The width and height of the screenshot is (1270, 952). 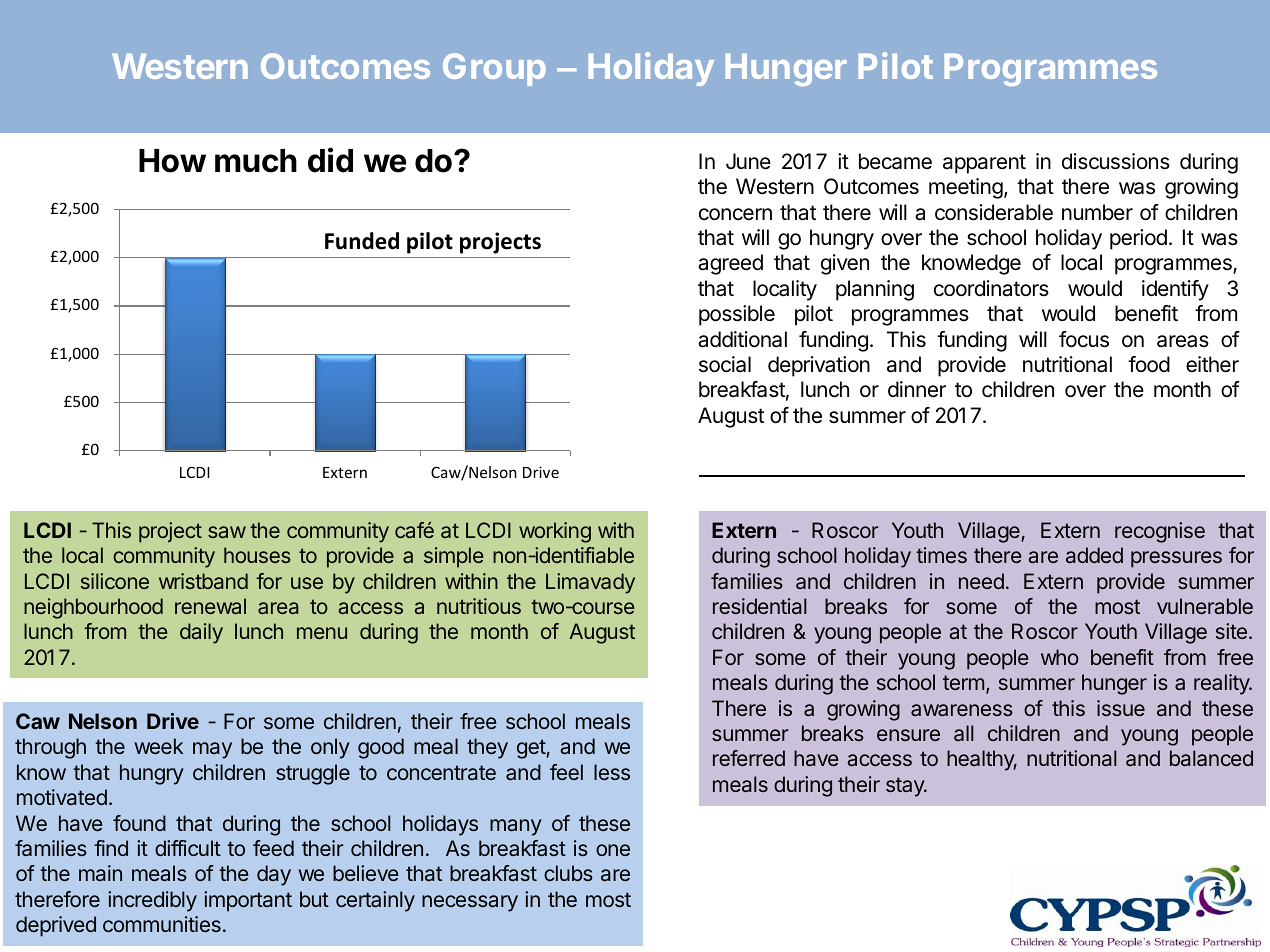 I want to click on food, so click(x=1149, y=364).
